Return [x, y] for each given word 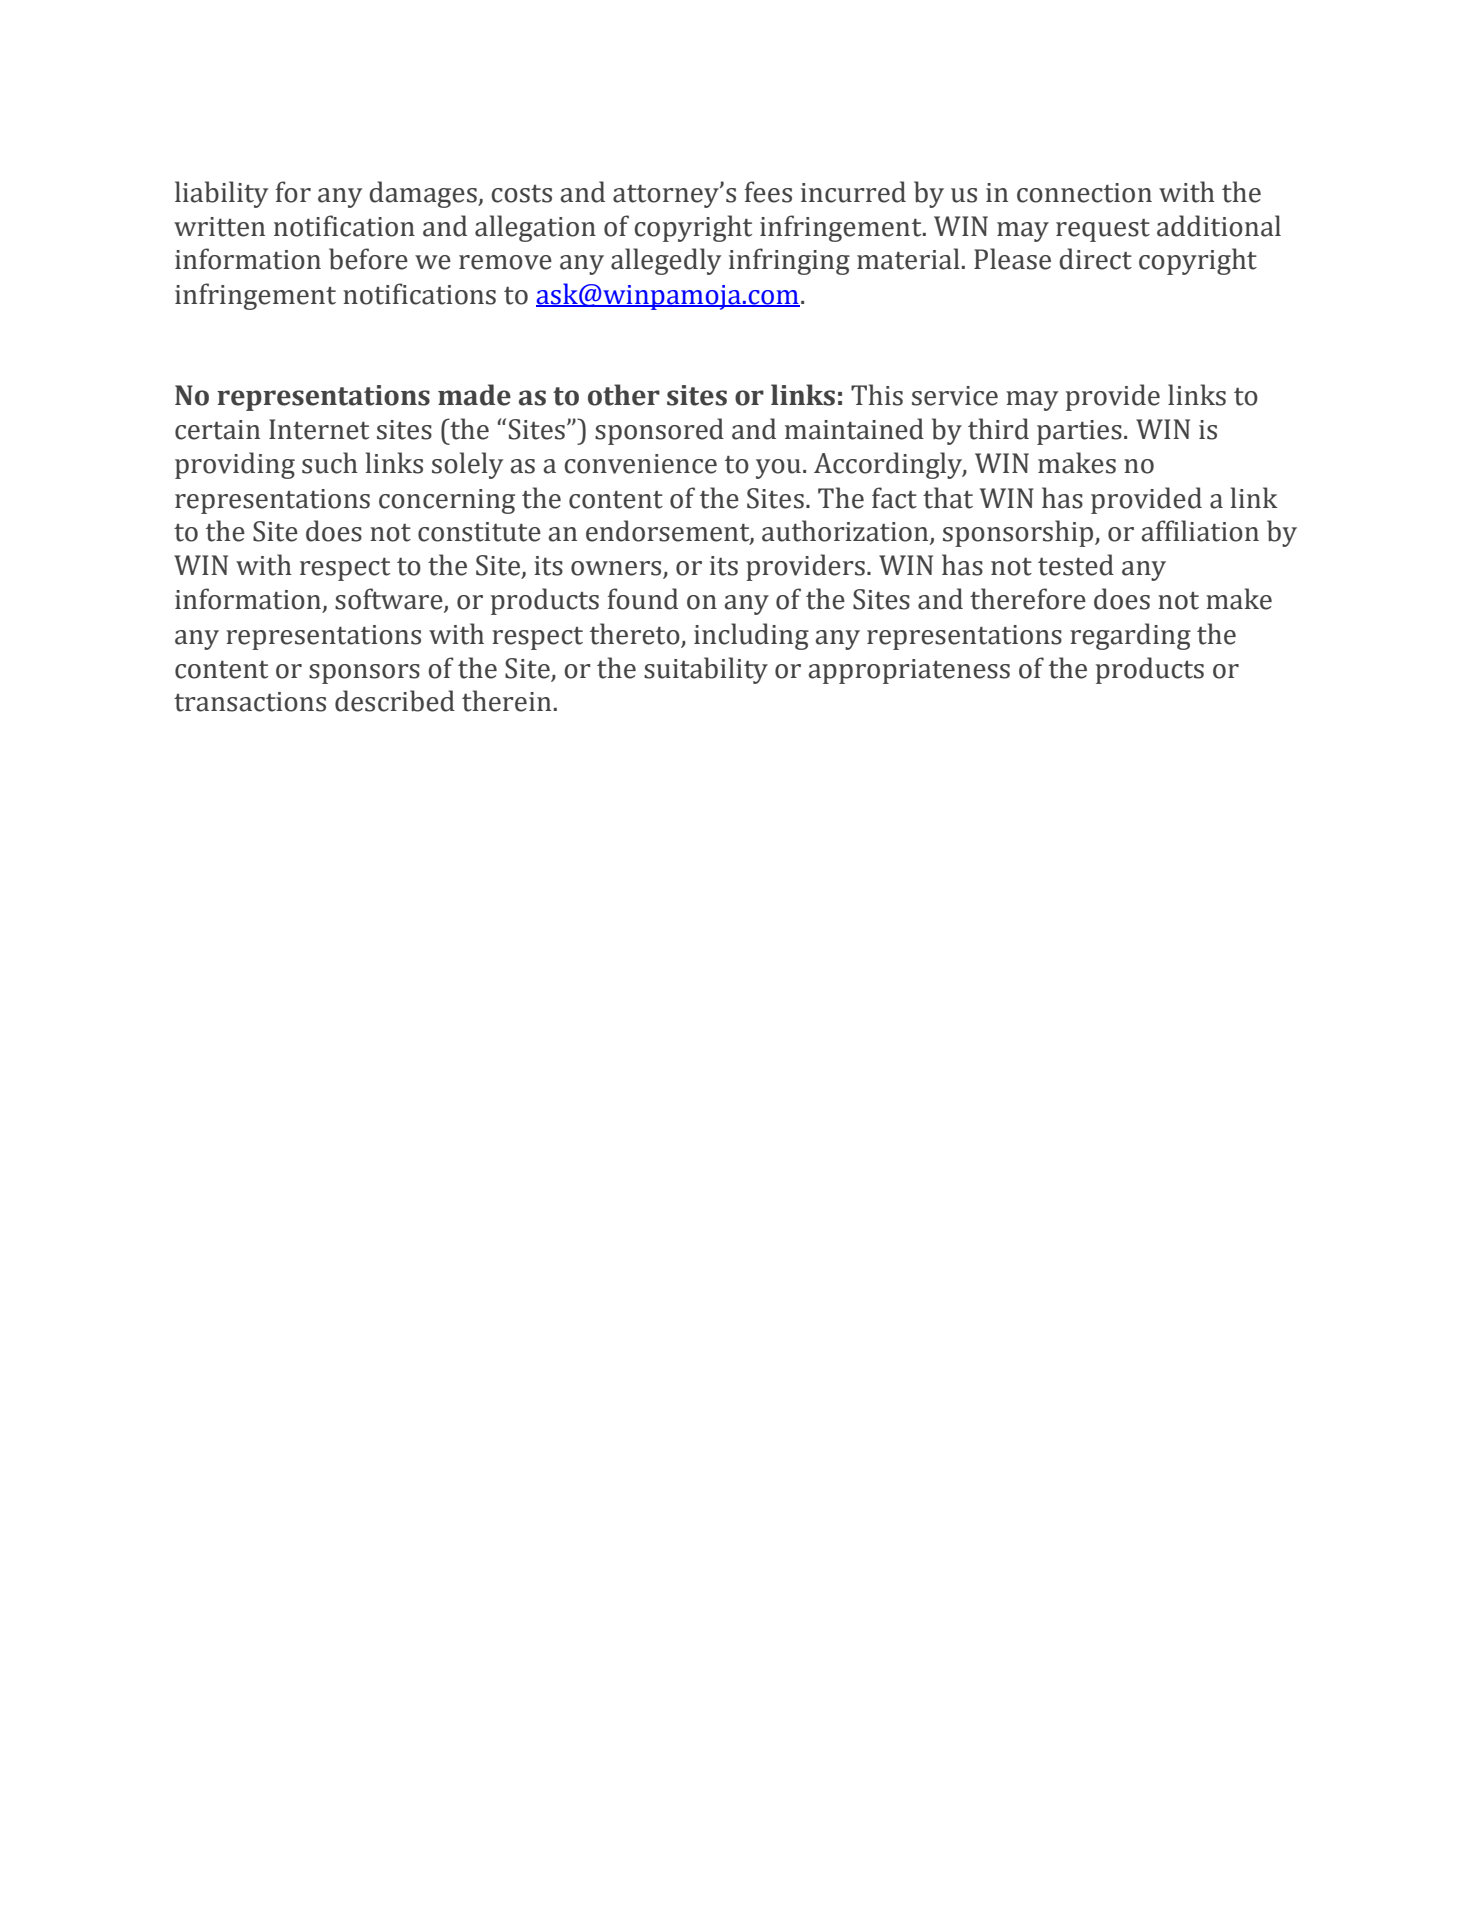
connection [1084, 193]
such [330, 463]
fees [768, 192]
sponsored [659, 431]
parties [1079, 432]
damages [424, 194]
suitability [706, 670]
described [395, 701]
